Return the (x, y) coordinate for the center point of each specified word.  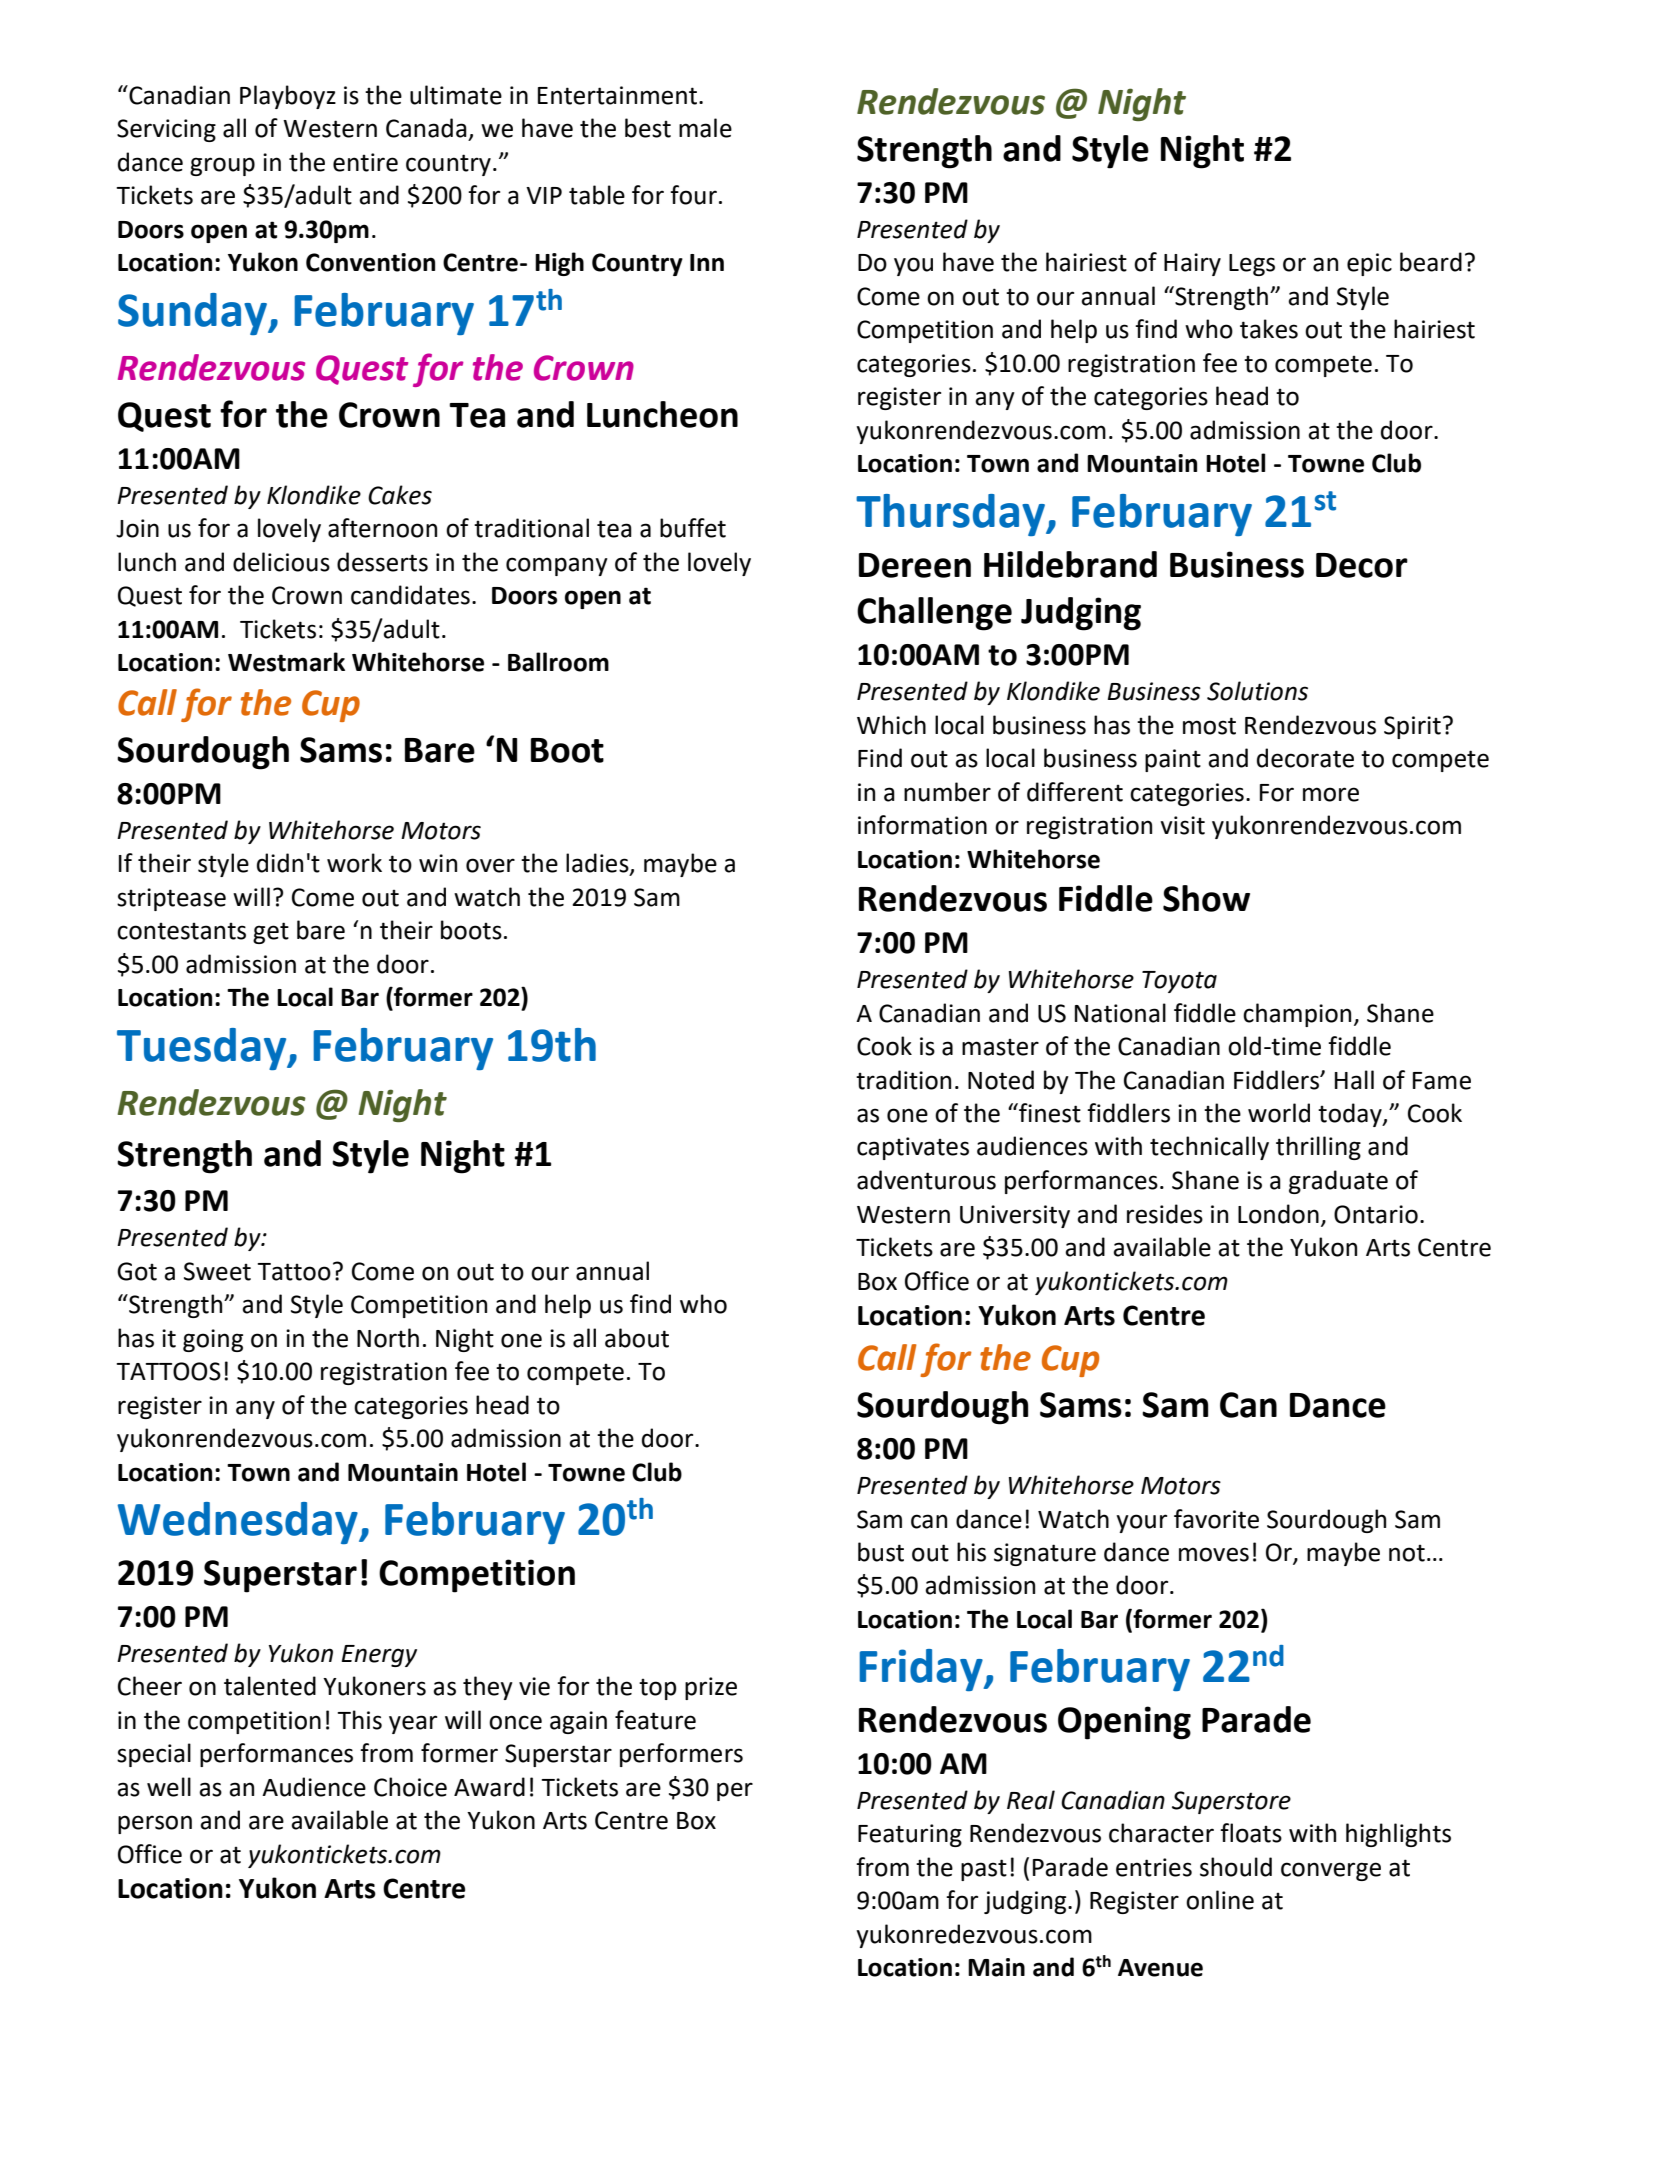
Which (891, 725)
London (1278, 1214)
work (354, 863)
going (213, 1340)
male (705, 128)
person (155, 1824)
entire (365, 162)
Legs (1252, 265)
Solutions (1257, 691)
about (637, 1338)
